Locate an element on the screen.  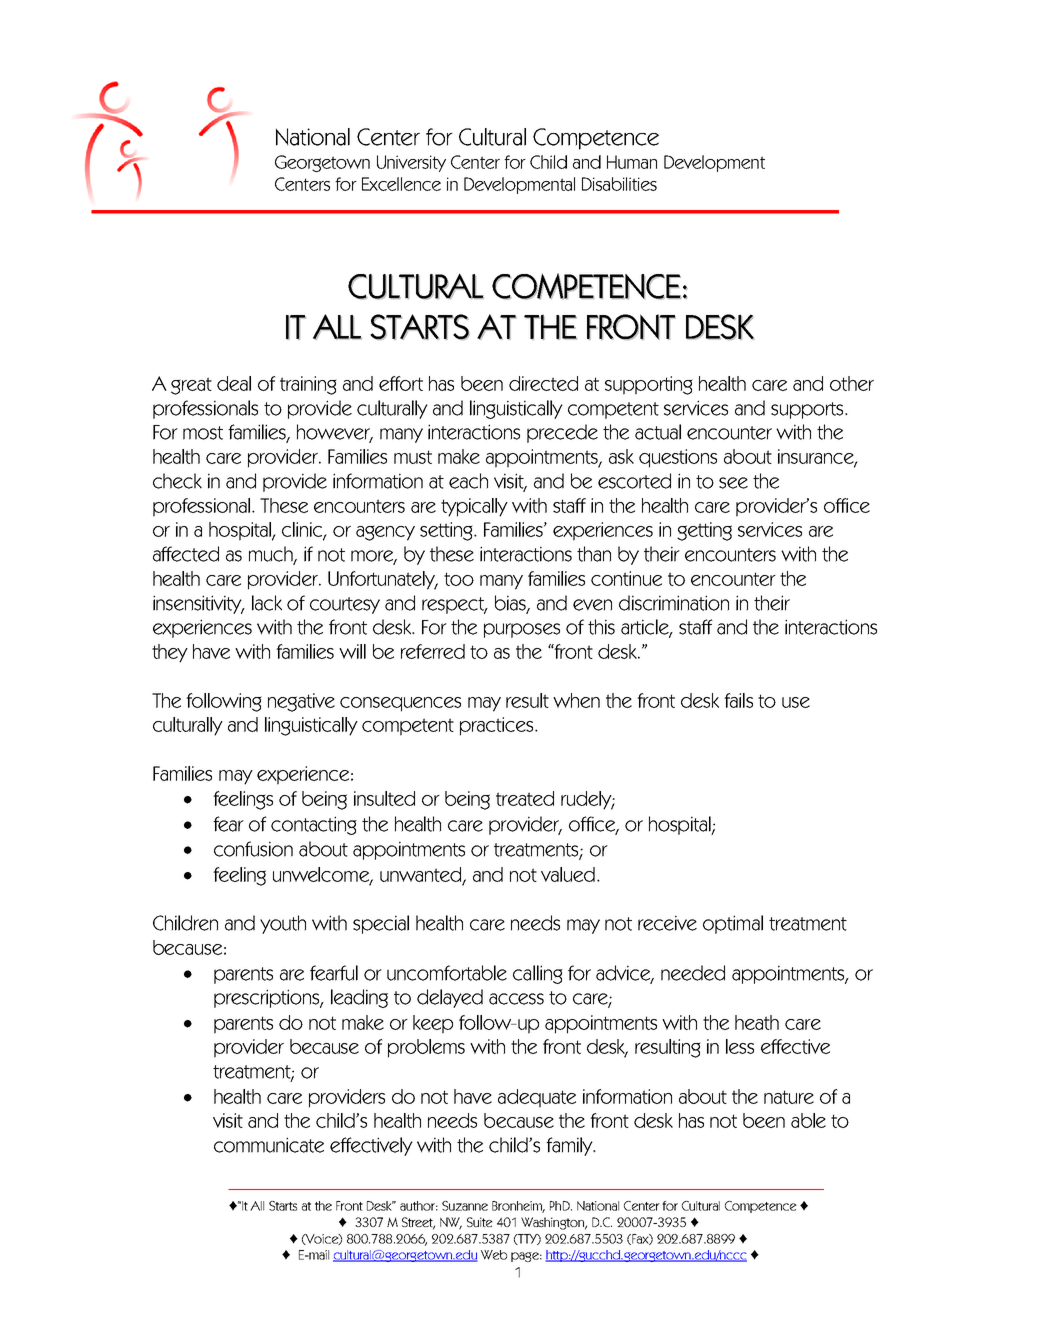
communicate is located at coordinates (269, 1145).
